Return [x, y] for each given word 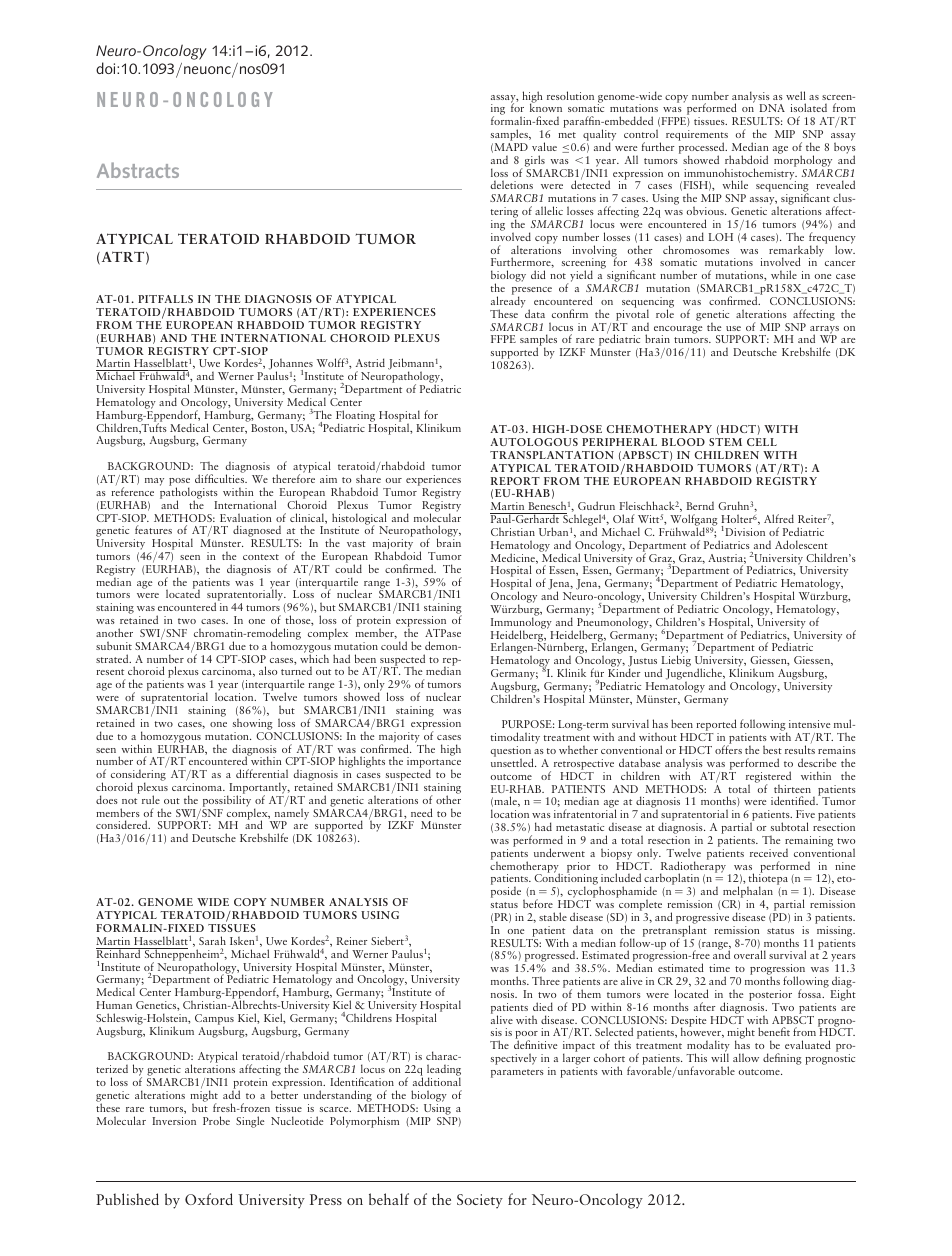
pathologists [189, 493]
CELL [762, 442]
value [544, 146]
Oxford [209, 1199]
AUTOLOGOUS [534, 442]
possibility [227, 800]
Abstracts [138, 170]
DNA [772, 108]
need [422, 812]
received [769, 853]
